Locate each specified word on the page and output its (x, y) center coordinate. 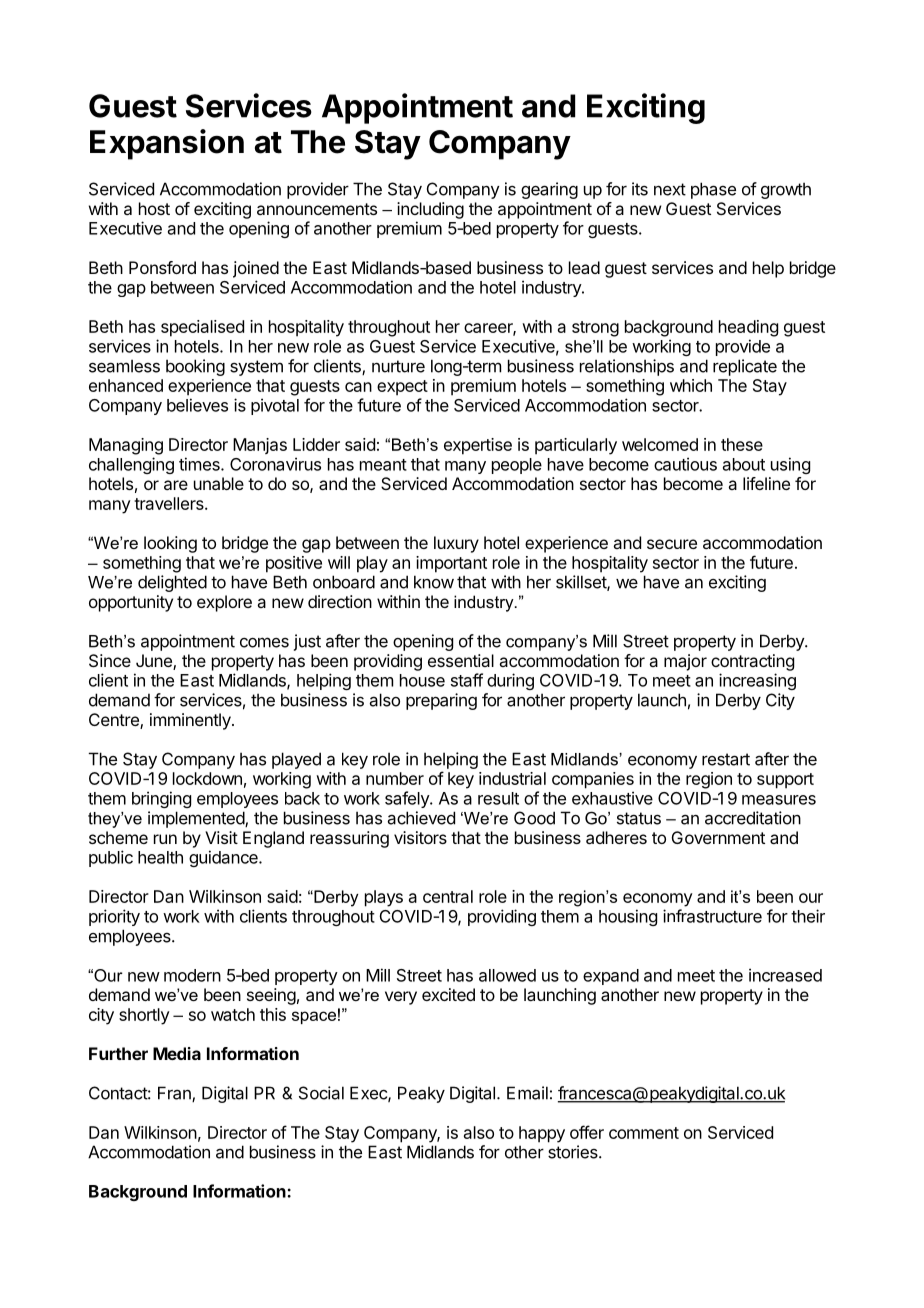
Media (177, 1053)
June (155, 662)
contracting (752, 662)
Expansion (167, 144)
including (430, 210)
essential (461, 660)
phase (713, 190)
